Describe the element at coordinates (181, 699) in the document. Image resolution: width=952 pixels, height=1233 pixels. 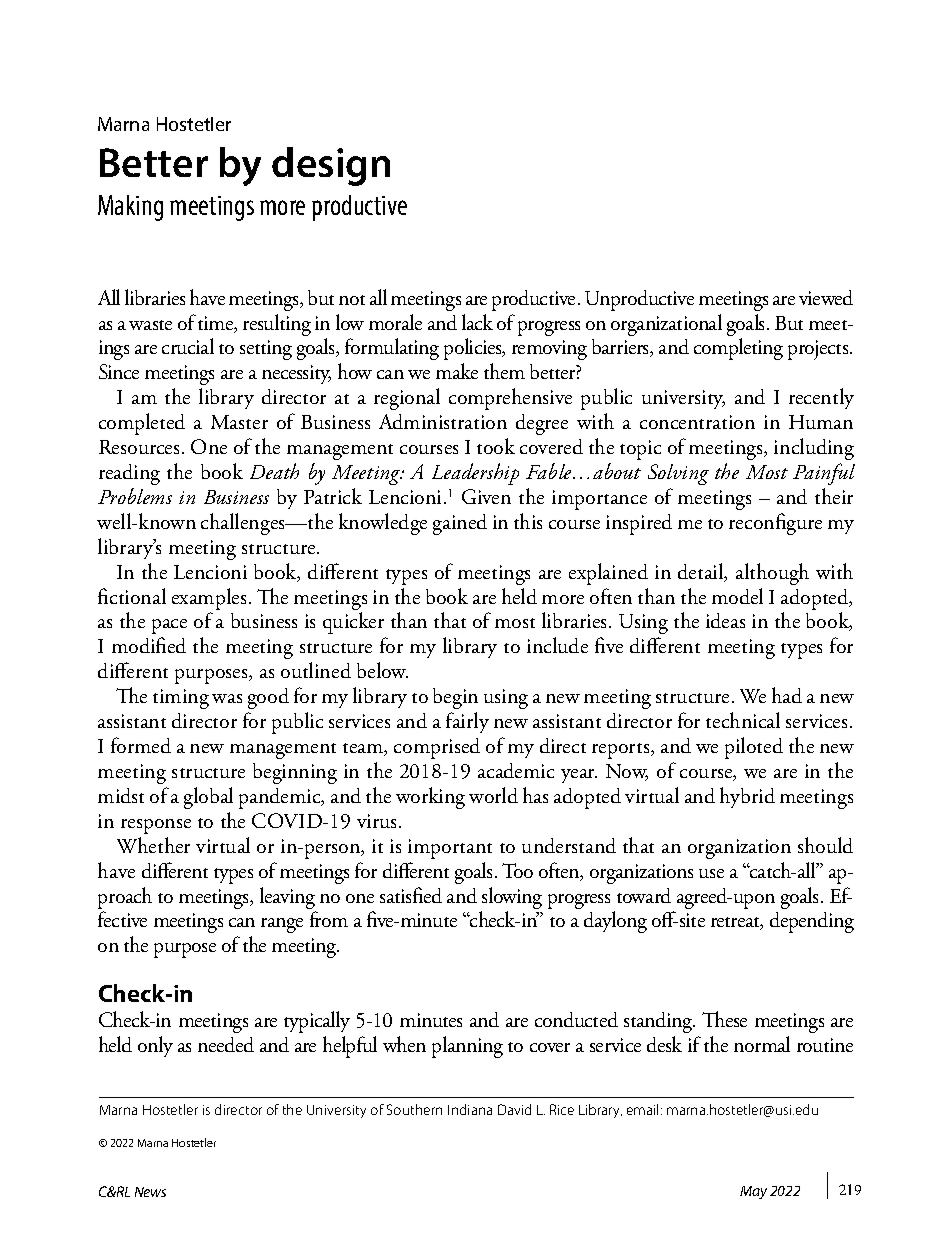
I see `timing` at that location.
